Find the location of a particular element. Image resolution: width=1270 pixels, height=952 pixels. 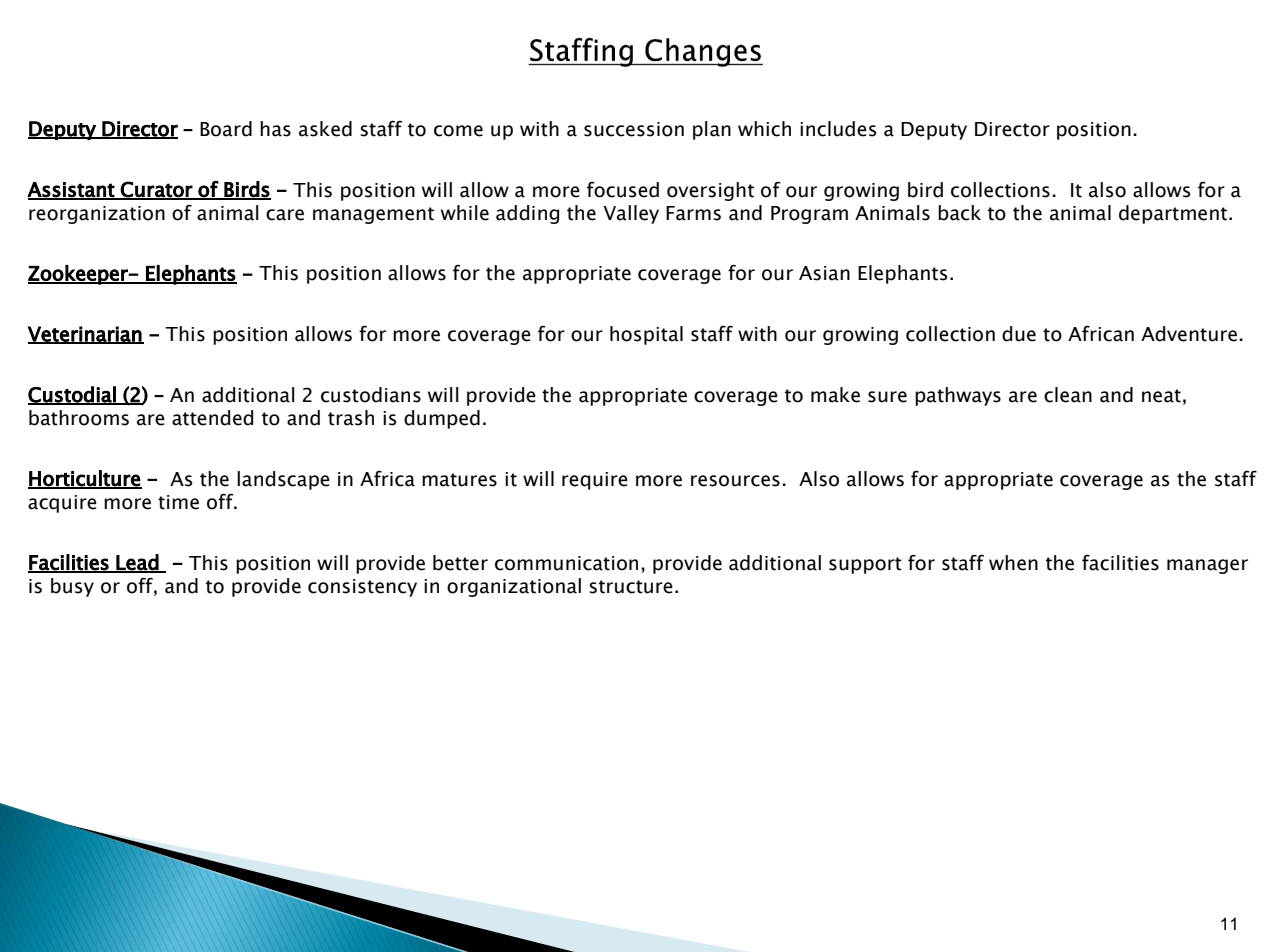

dumped is located at coordinates (442, 419).
